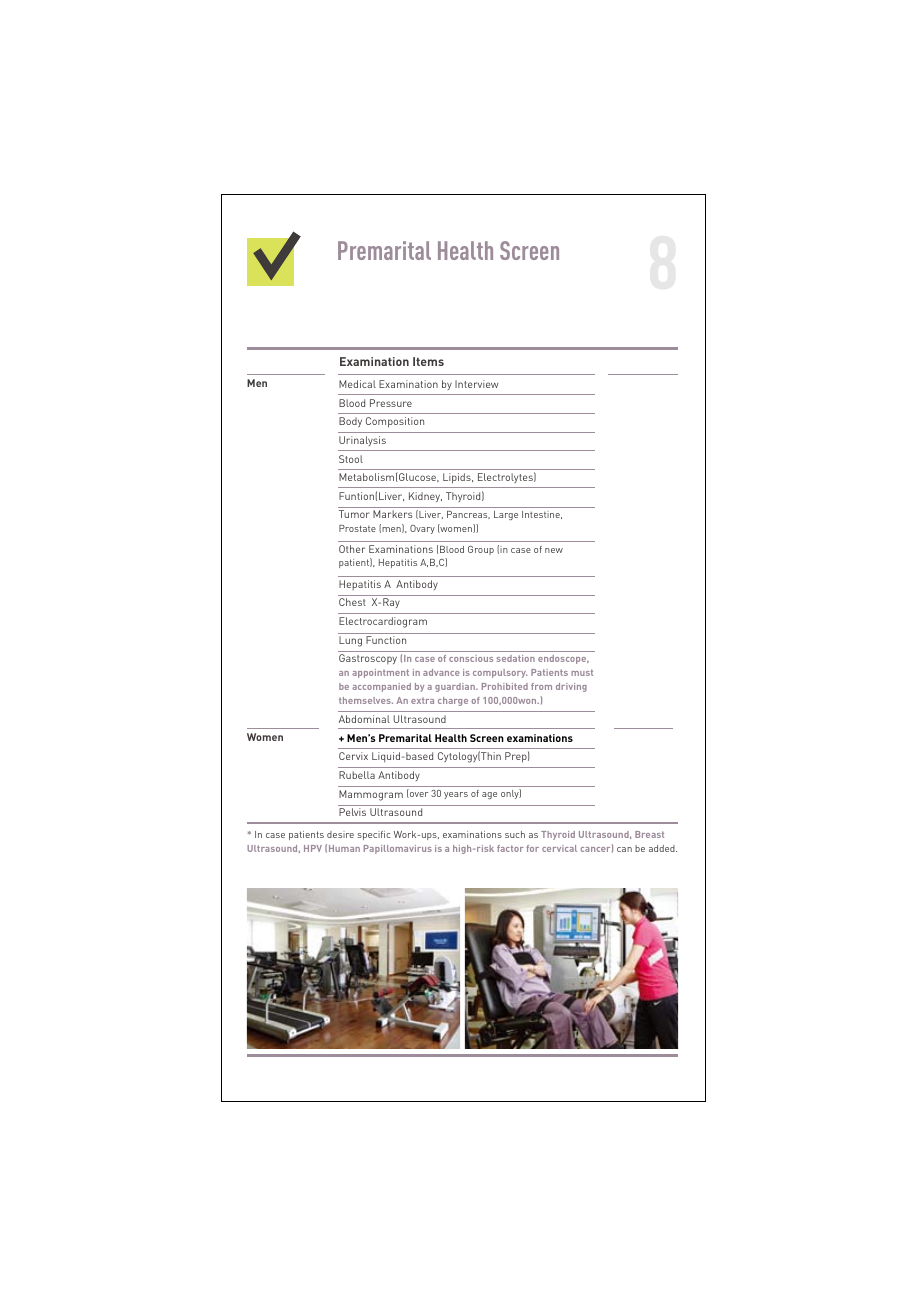 The width and height of the image is (924, 1308). I want to click on Interview, so click(476, 384).
